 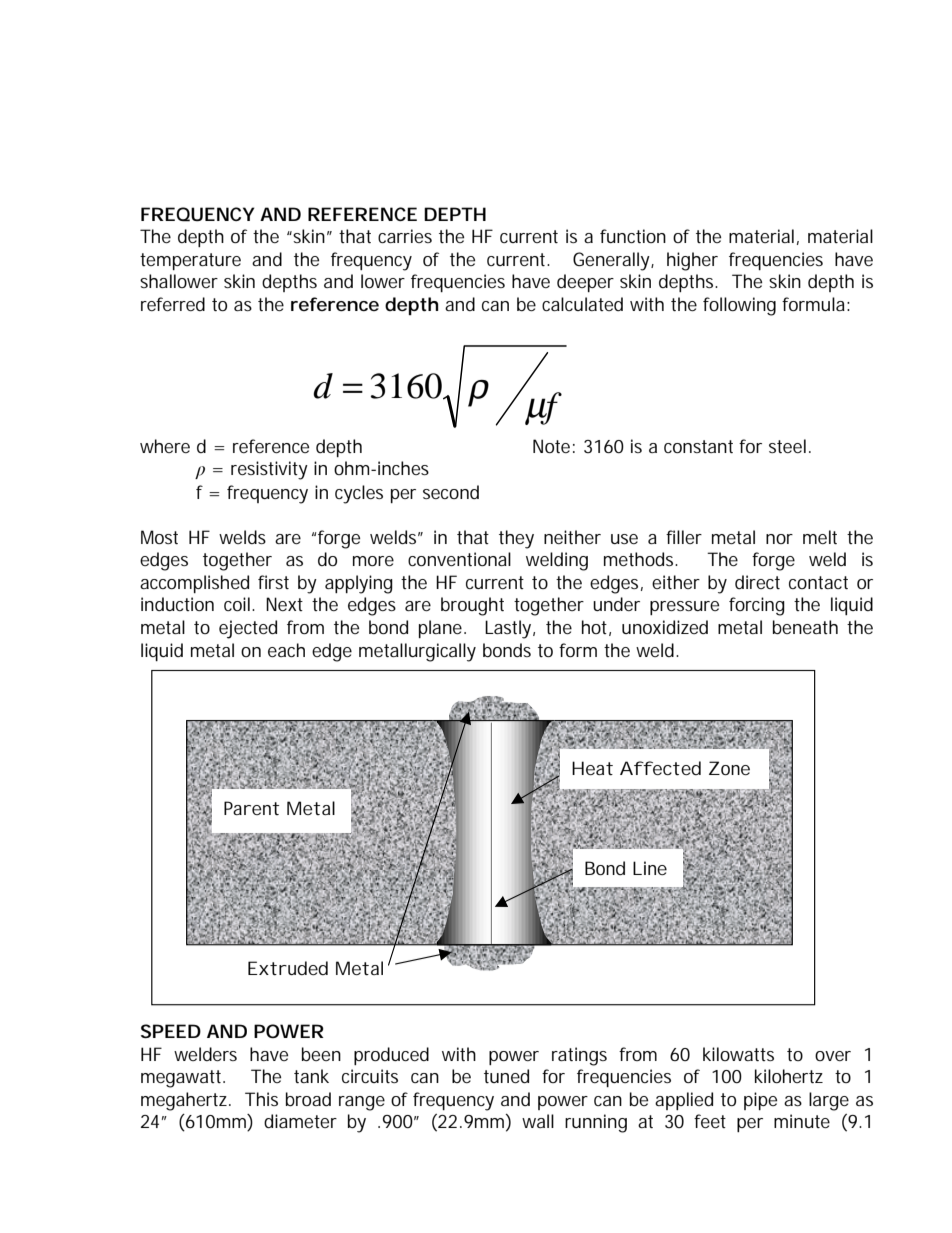 What do you see at coordinates (269, 470) in the screenshot?
I see `resistivity` at bounding box center [269, 470].
